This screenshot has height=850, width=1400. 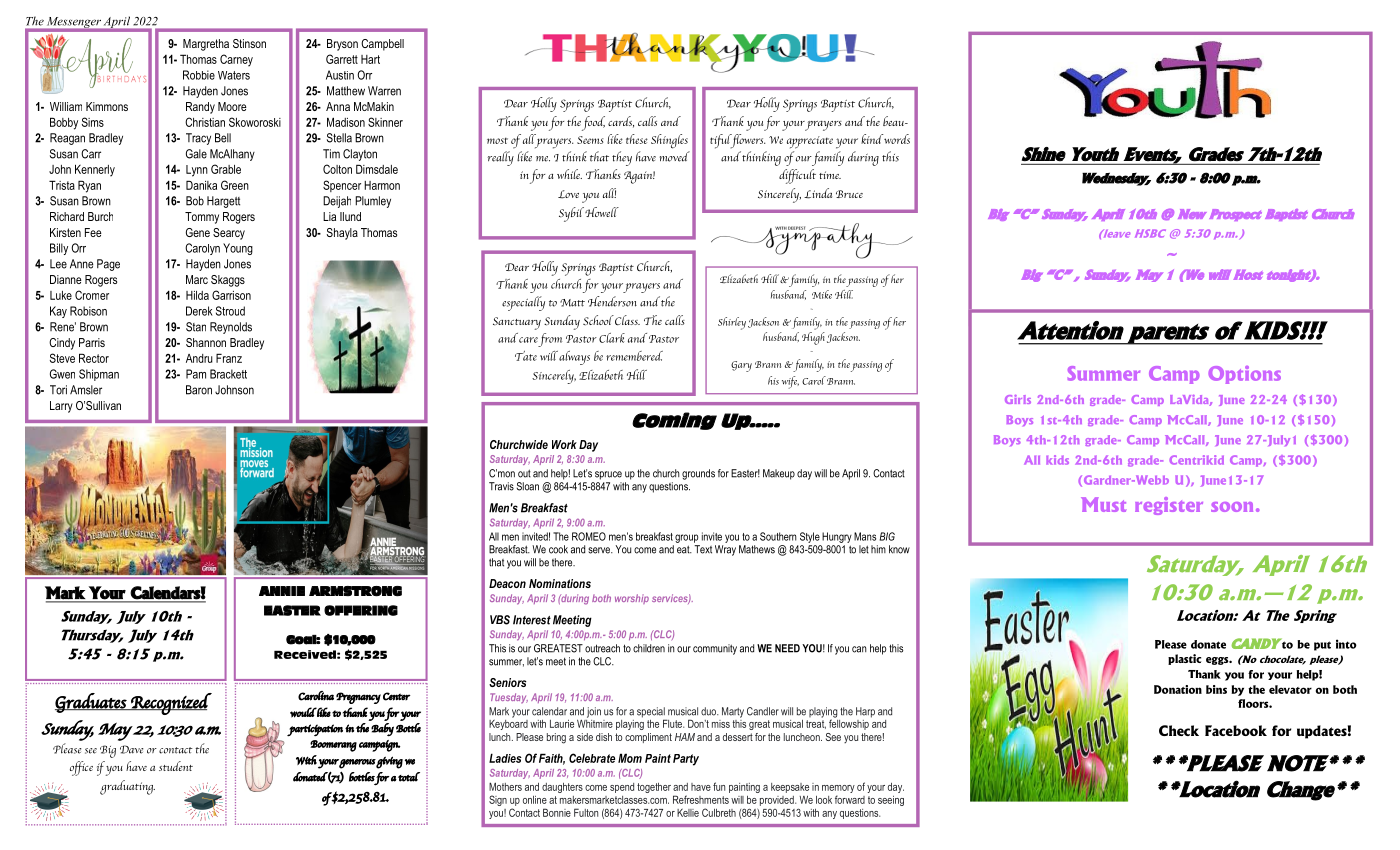 I want to click on Tommy, so click(x=202, y=218).
